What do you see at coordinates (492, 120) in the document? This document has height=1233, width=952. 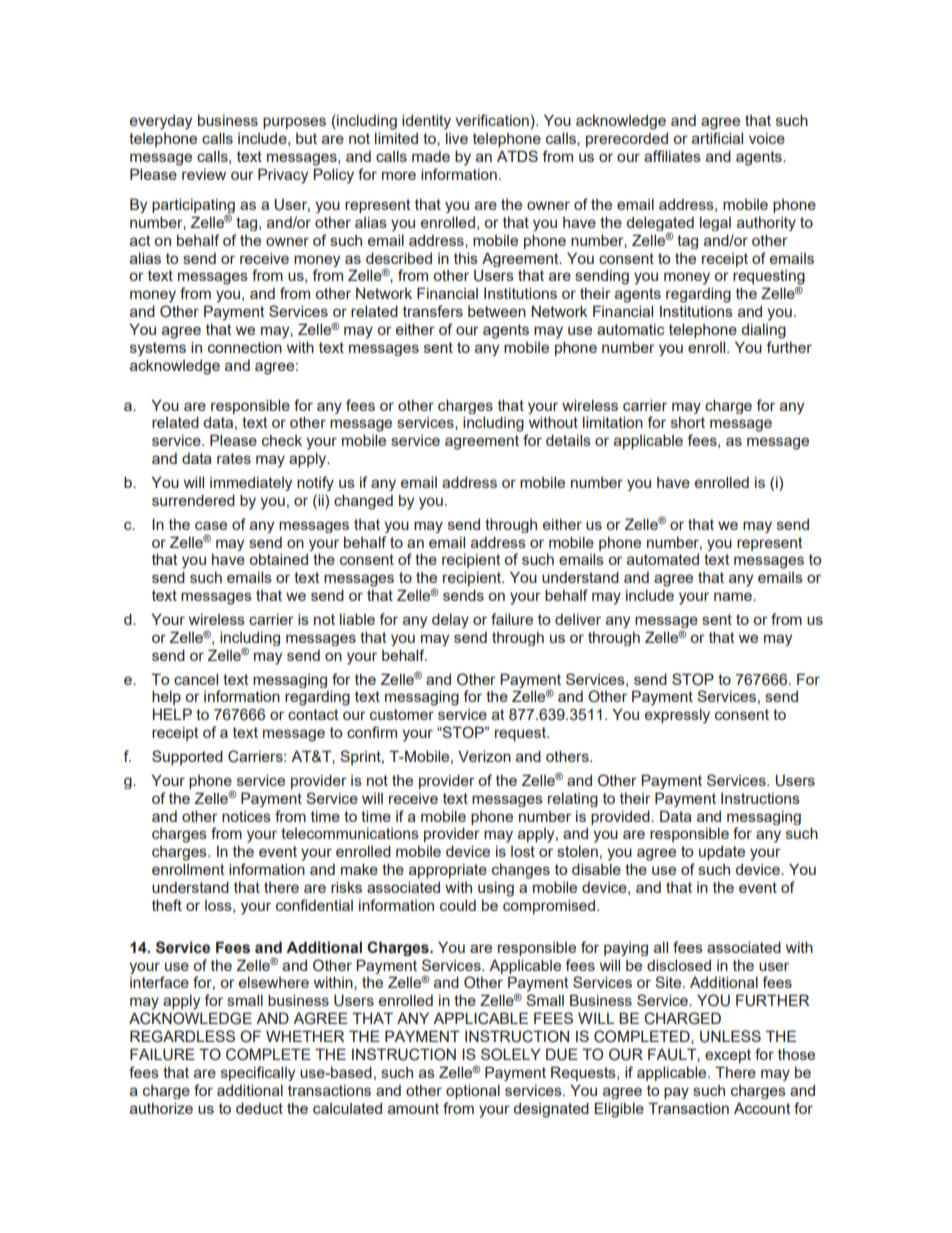 I see `verification` at bounding box center [492, 120].
